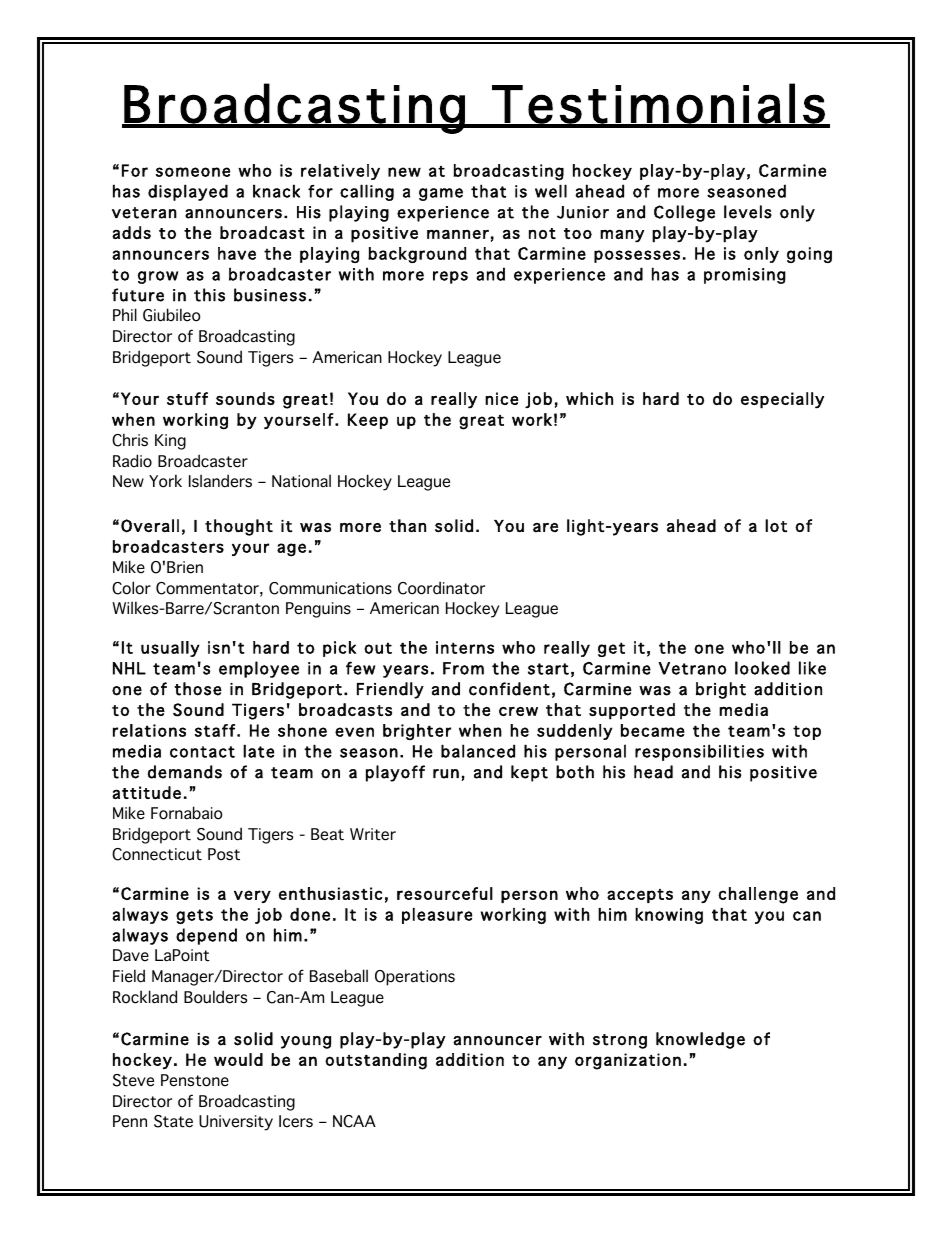 The image size is (952, 1233). Describe the element at coordinates (446, 774) in the screenshot. I see `run` at that location.
